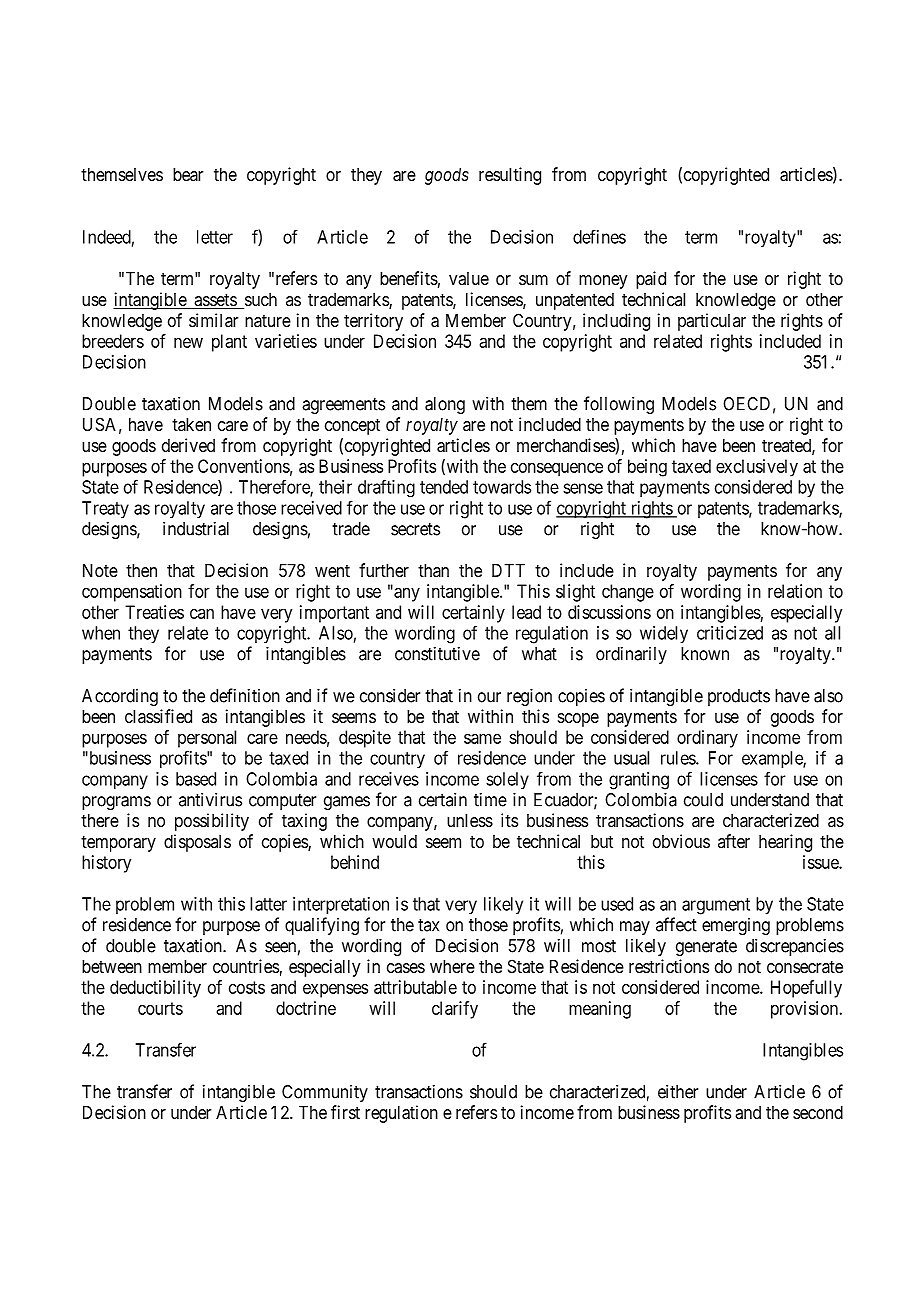 The height and width of the document is (1308, 924). I want to click on criticized, so click(730, 633).
